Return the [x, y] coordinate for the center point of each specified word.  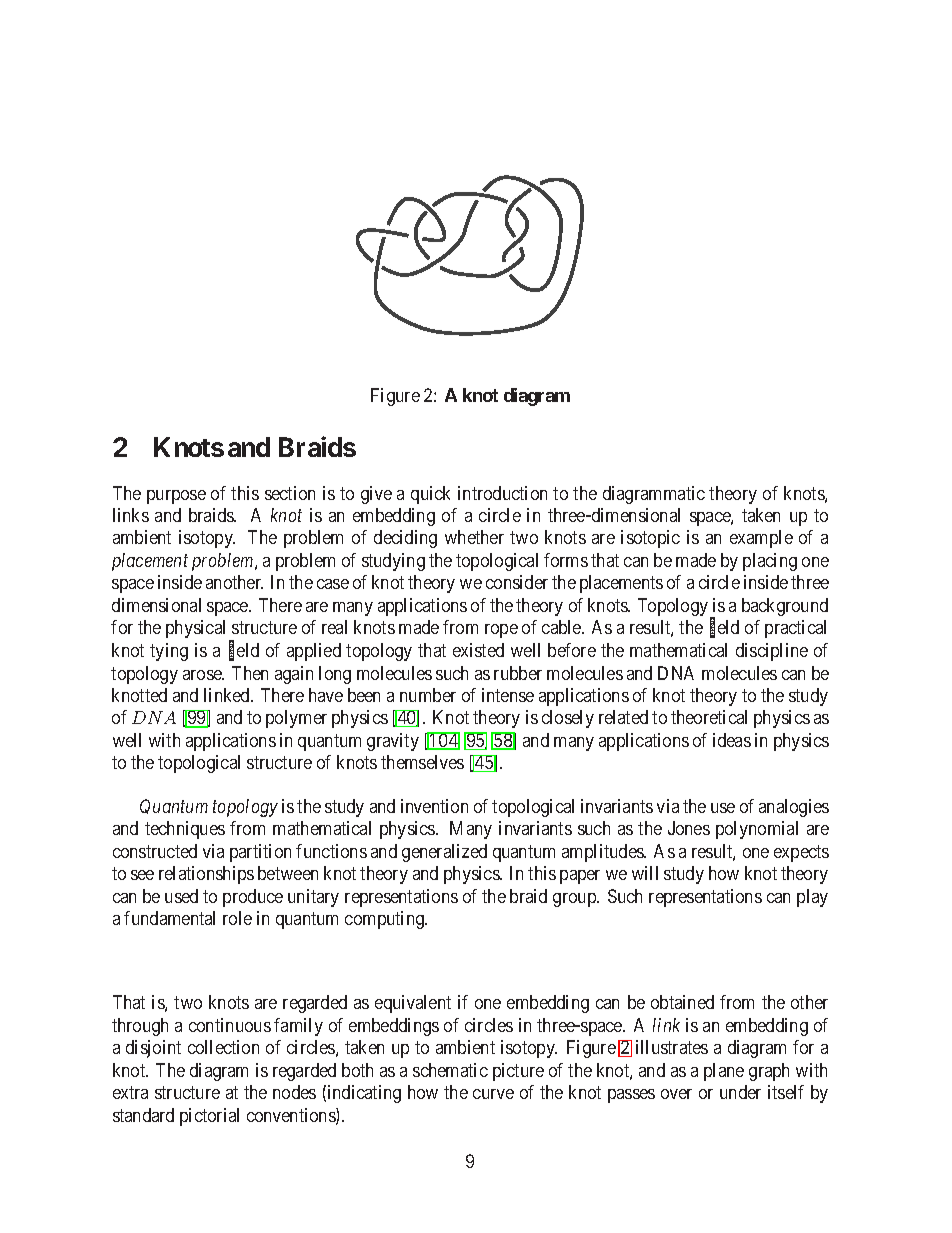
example [761, 539]
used [181, 896]
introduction [502, 493]
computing [386, 920]
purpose [176, 497]
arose [203, 675]
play [812, 898]
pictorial [209, 1117]
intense [508, 695]
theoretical [709, 717]
